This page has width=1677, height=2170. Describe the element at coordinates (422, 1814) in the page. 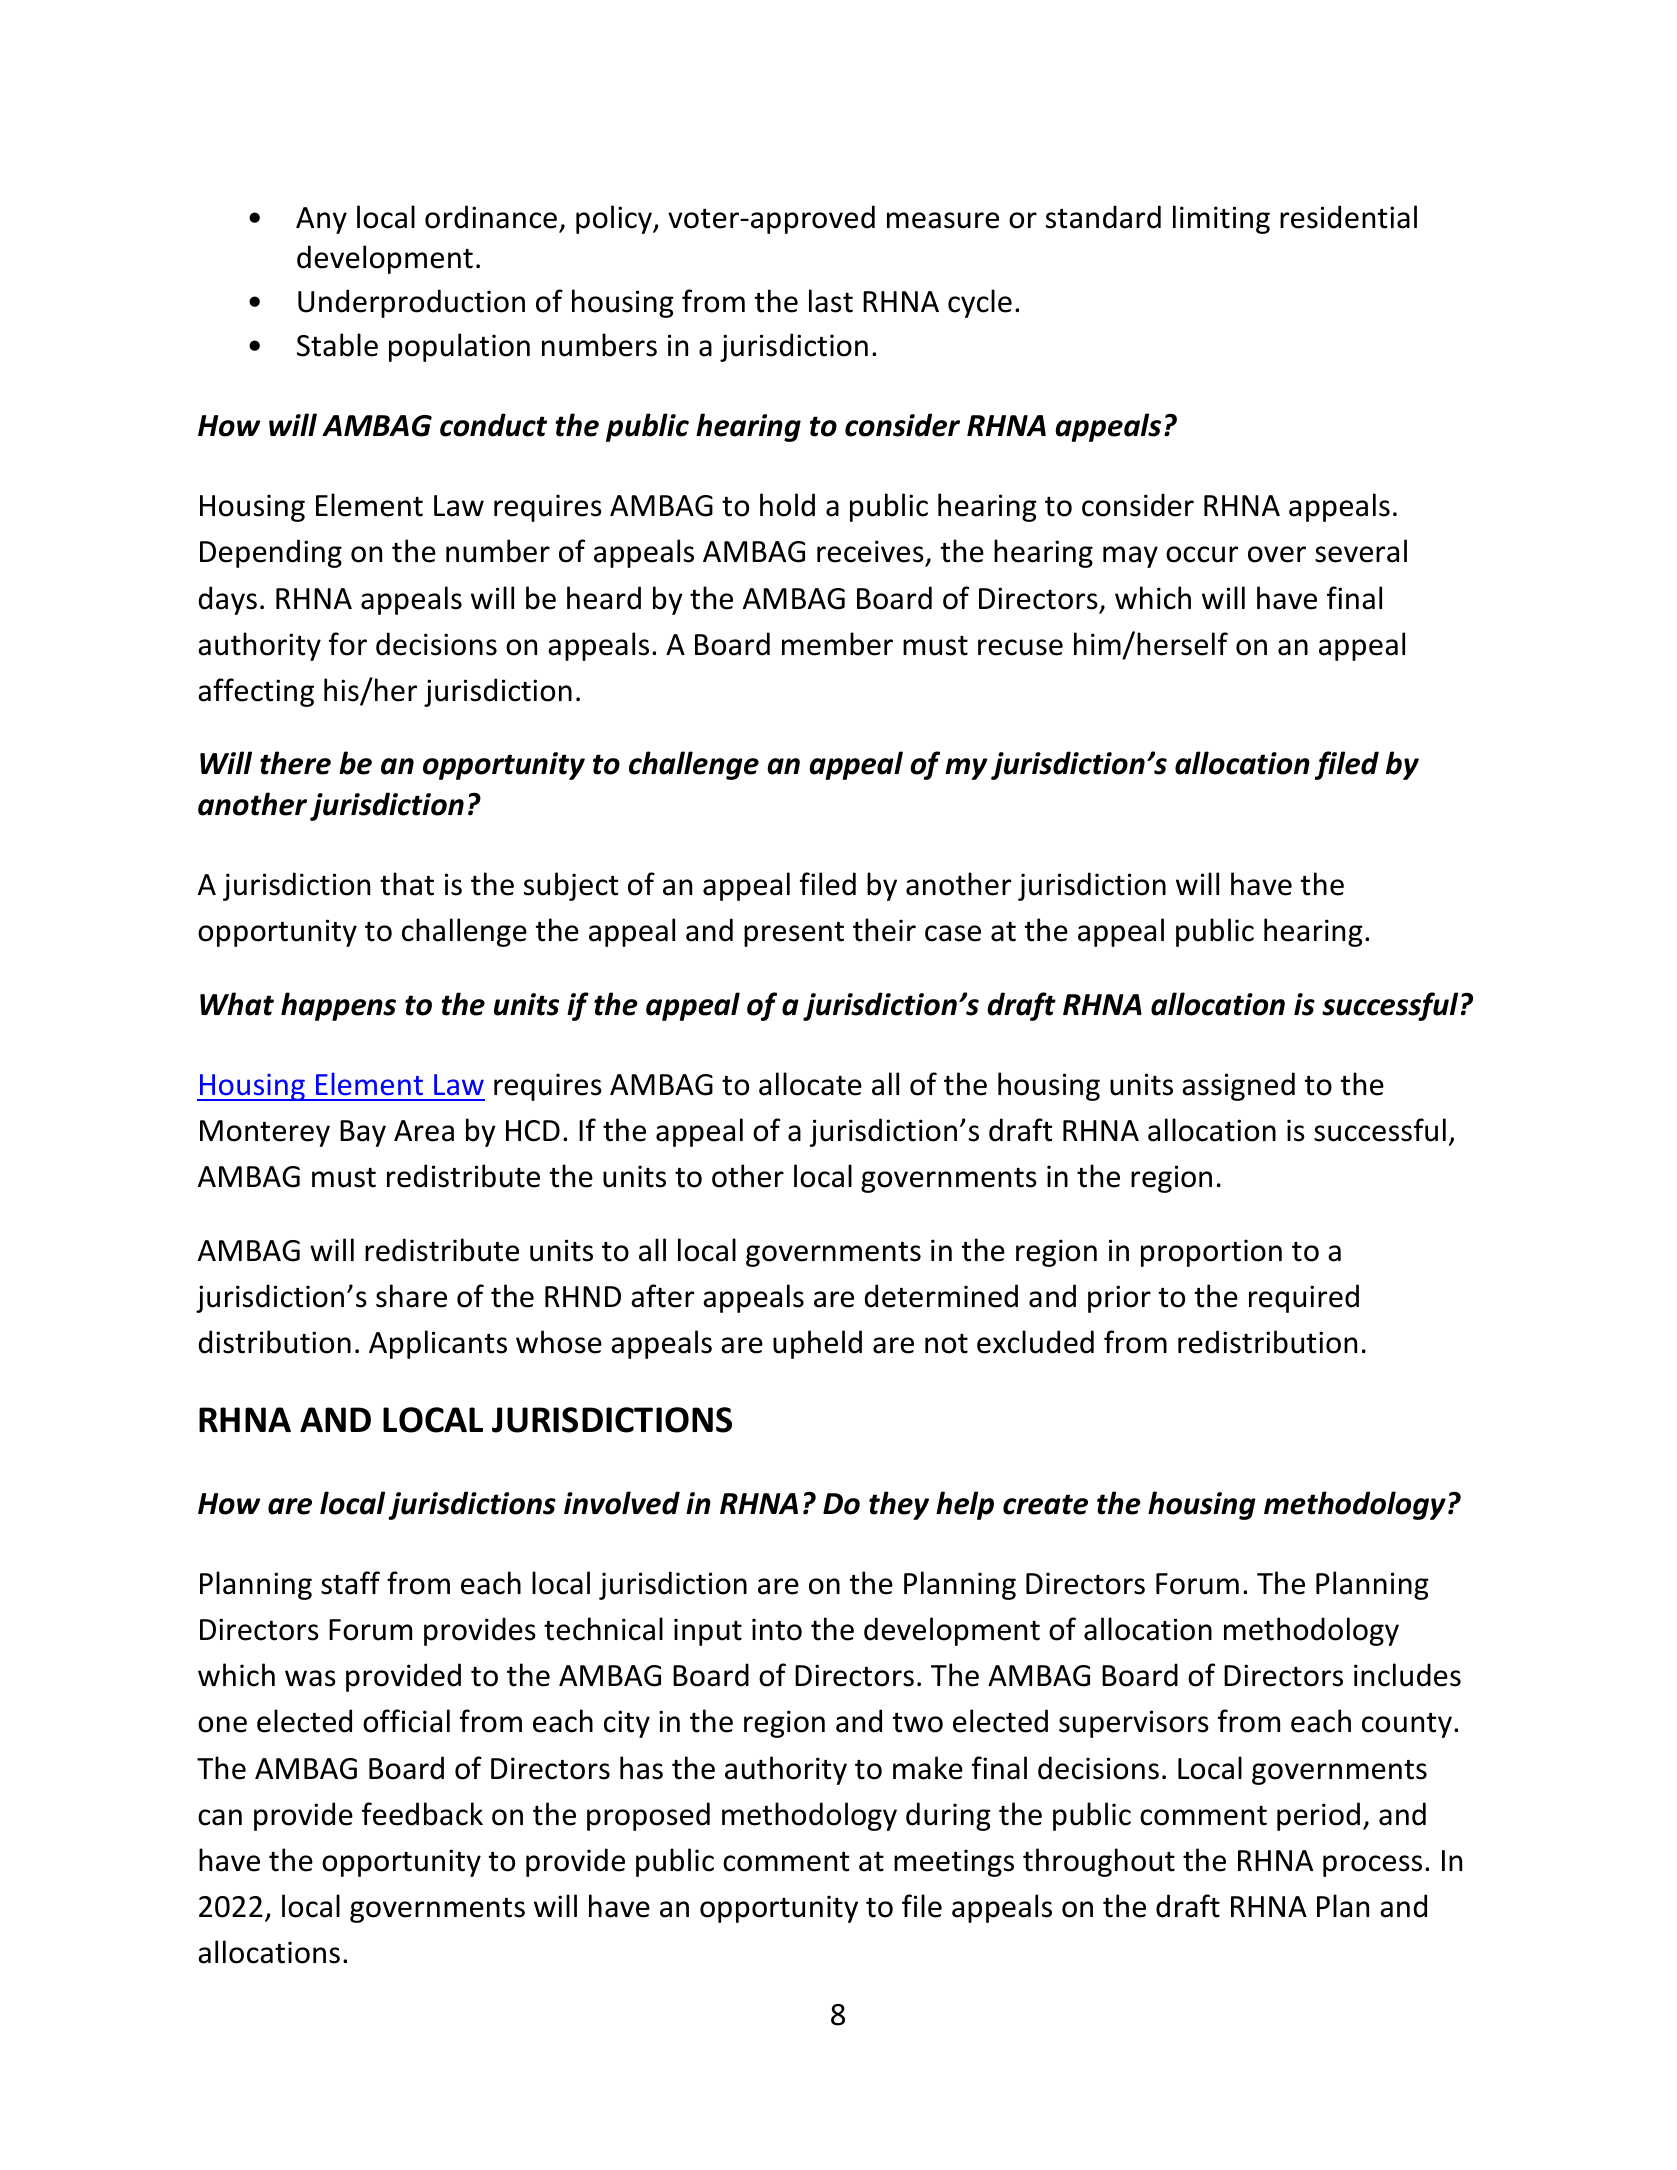

I see `feedback` at that location.
